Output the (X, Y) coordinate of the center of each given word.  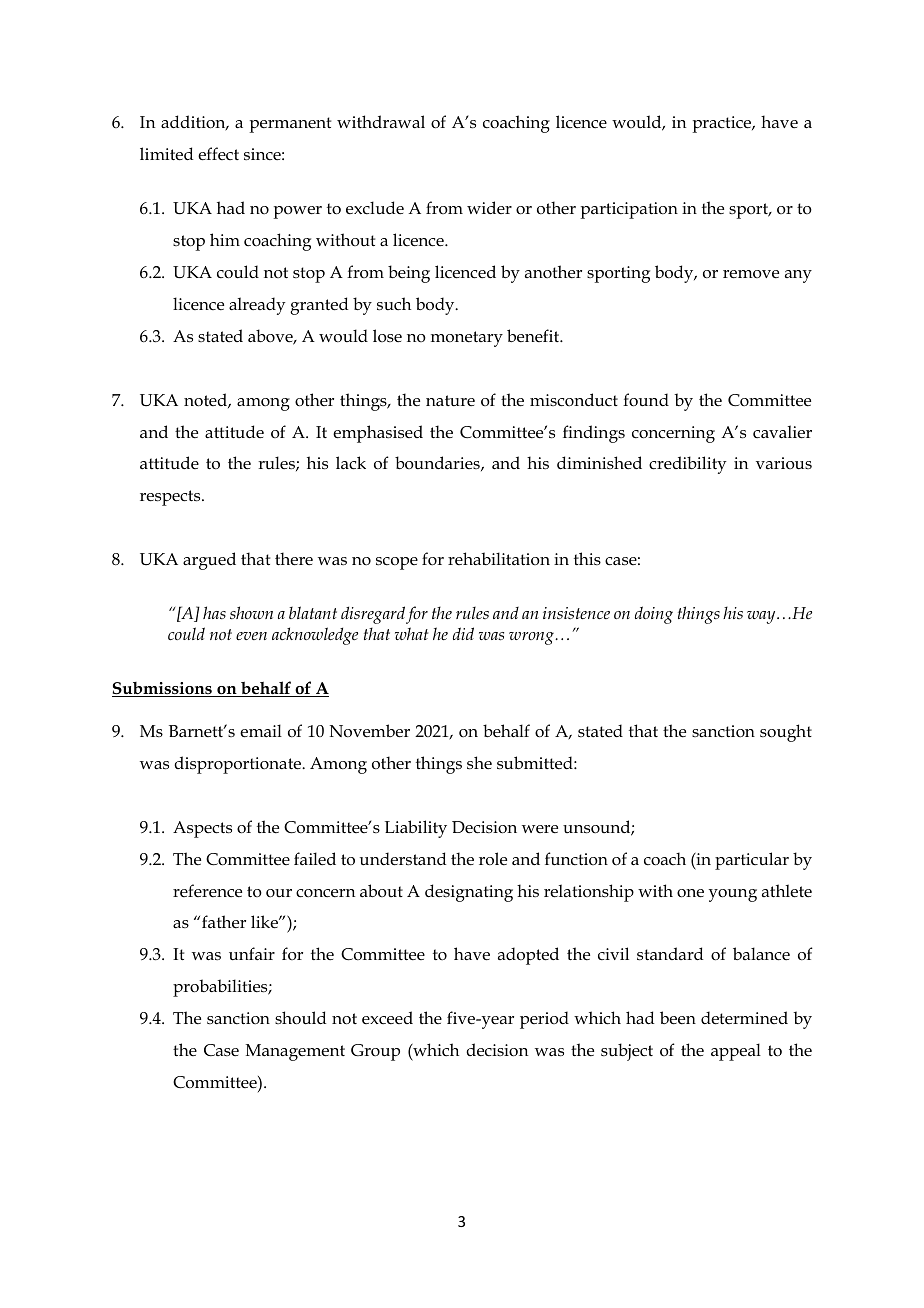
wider (489, 207)
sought (786, 733)
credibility (688, 465)
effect (218, 154)
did (463, 633)
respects (171, 498)
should (301, 1018)
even (251, 636)
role (493, 859)
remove (751, 274)
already (257, 306)
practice (723, 124)
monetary (467, 339)
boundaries (438, 463)
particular (752, 861)
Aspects (202, 829)
